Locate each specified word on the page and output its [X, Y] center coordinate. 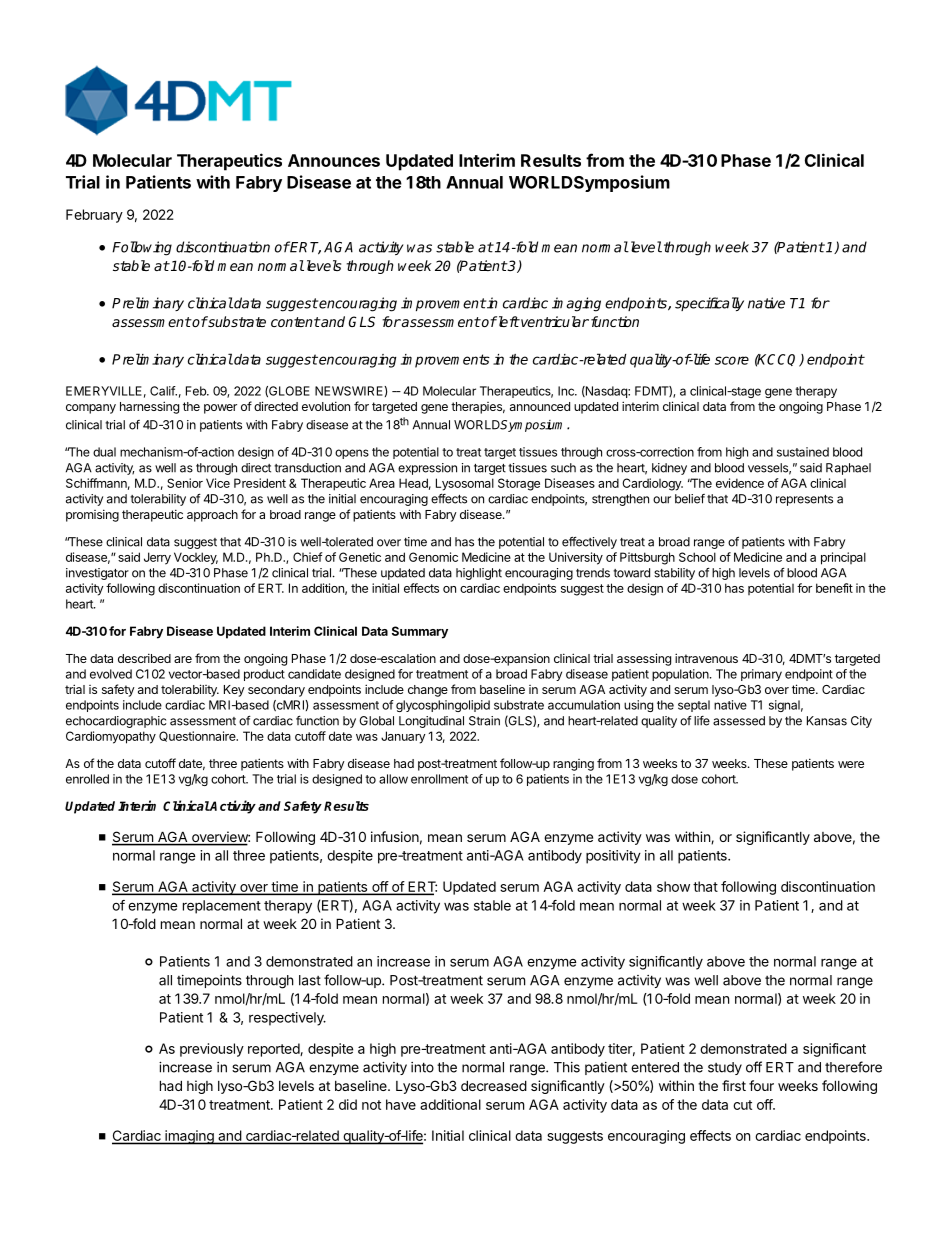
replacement [222, 907]
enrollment [439, 779]
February [94, 216]
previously [212, 1050]
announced [540, 406]
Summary [420, 632]
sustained [803, 452]
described [144, 658]
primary [761, 675]
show [673, 886]
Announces [334, 160]
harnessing [149, 407]
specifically [709, 304]
